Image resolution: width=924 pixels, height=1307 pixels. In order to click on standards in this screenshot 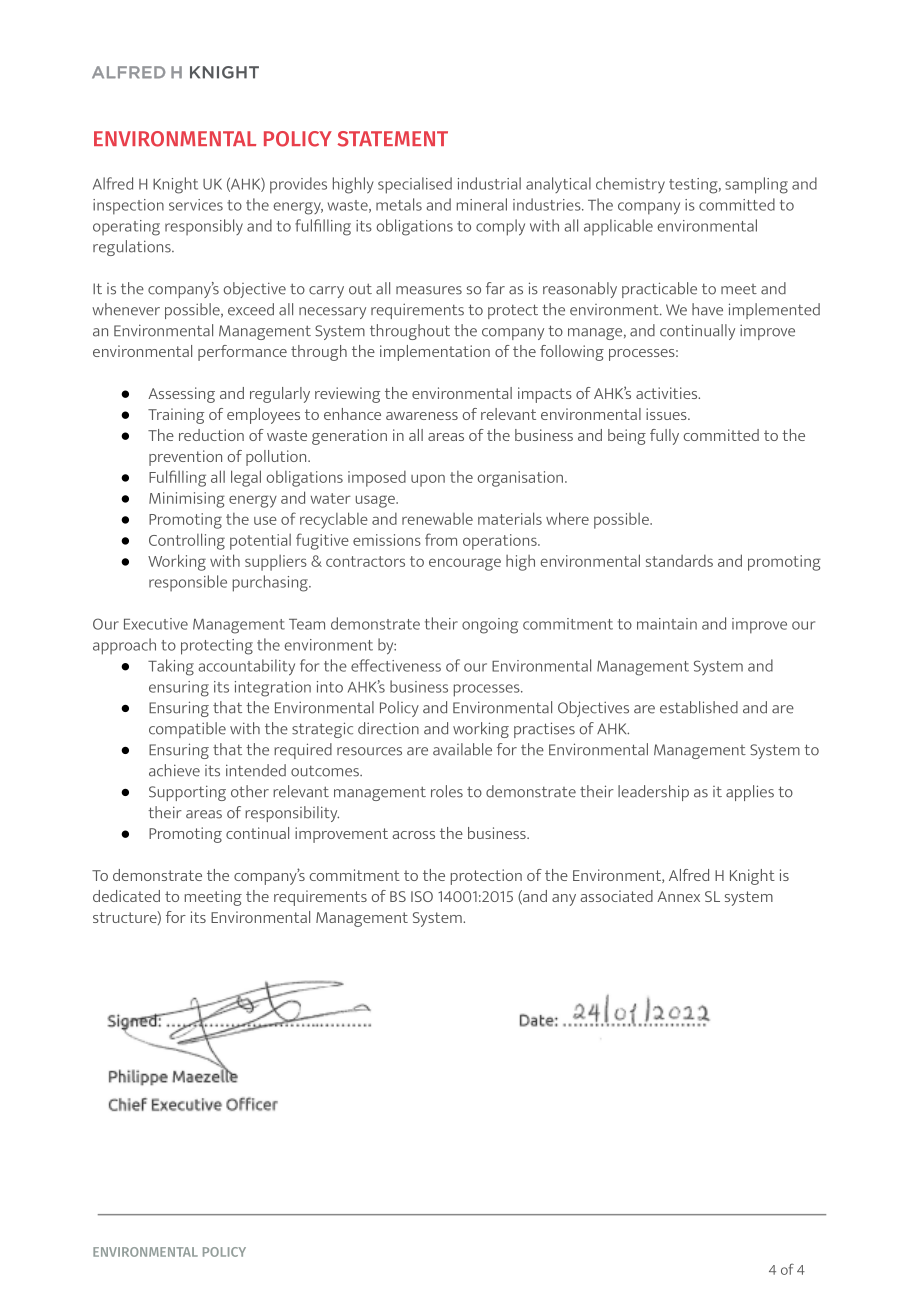, I will do `click(679, 561)`.
